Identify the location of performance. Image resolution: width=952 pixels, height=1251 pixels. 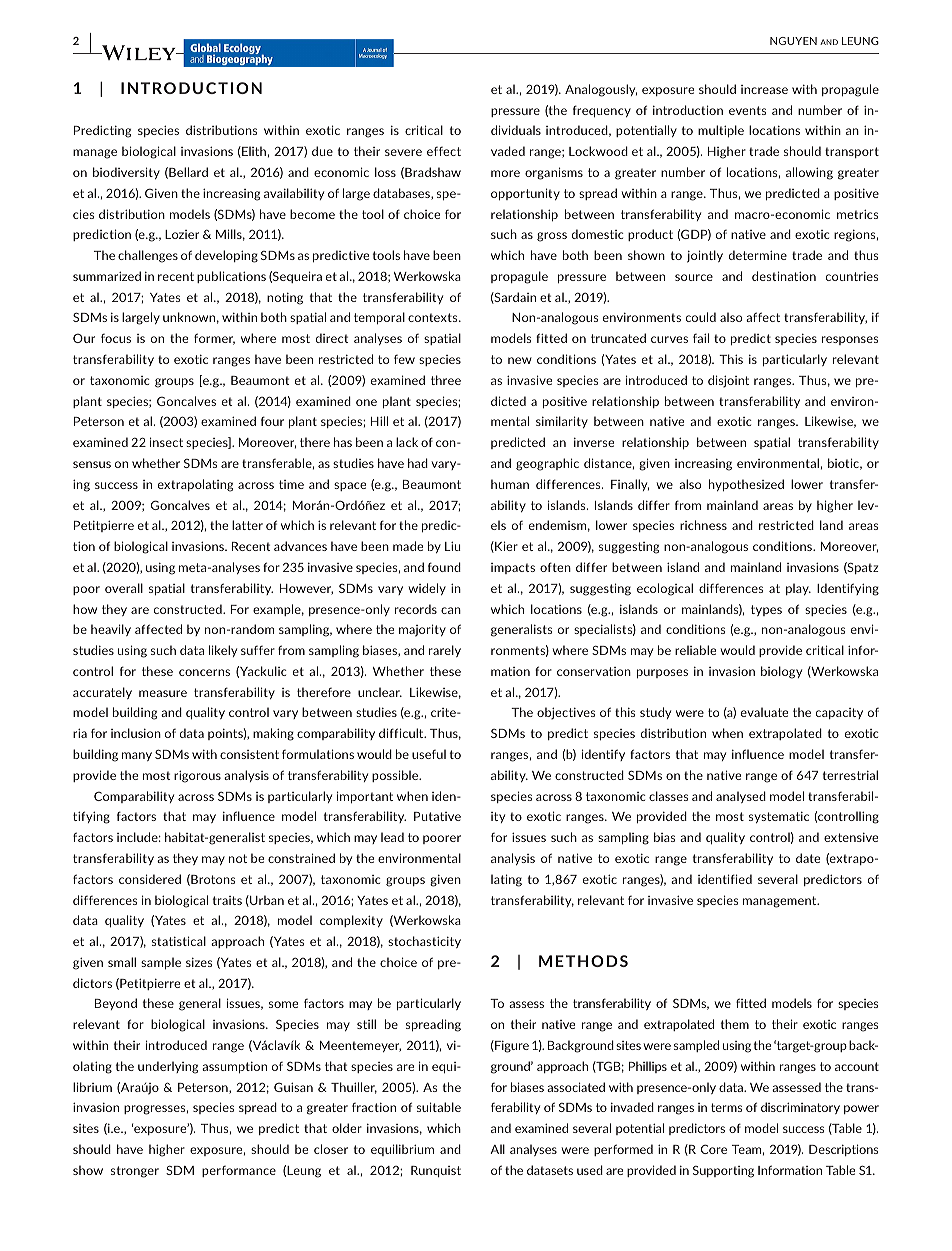
(239, 1171).
